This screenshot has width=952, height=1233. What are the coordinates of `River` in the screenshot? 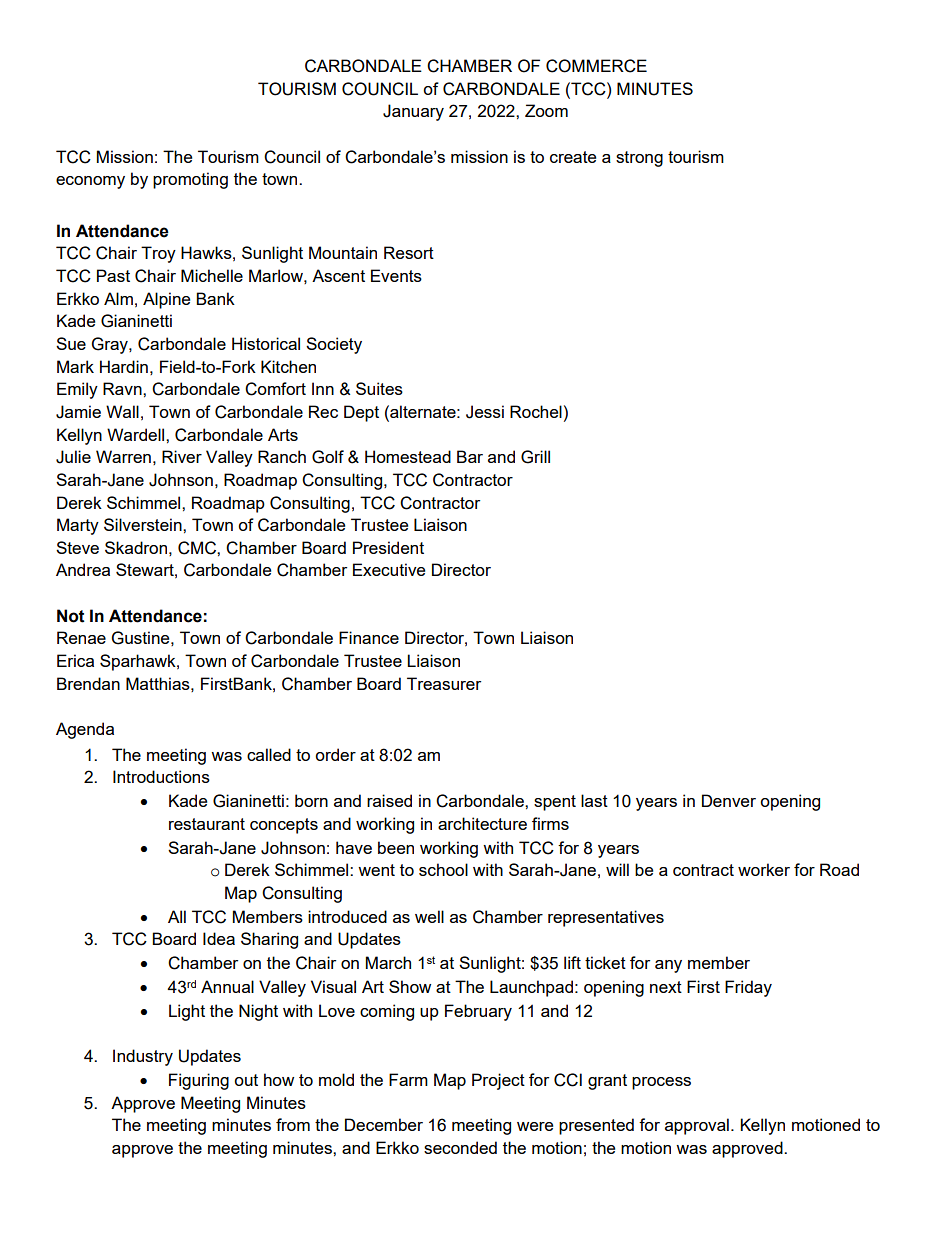 It's located at (182, 456).
